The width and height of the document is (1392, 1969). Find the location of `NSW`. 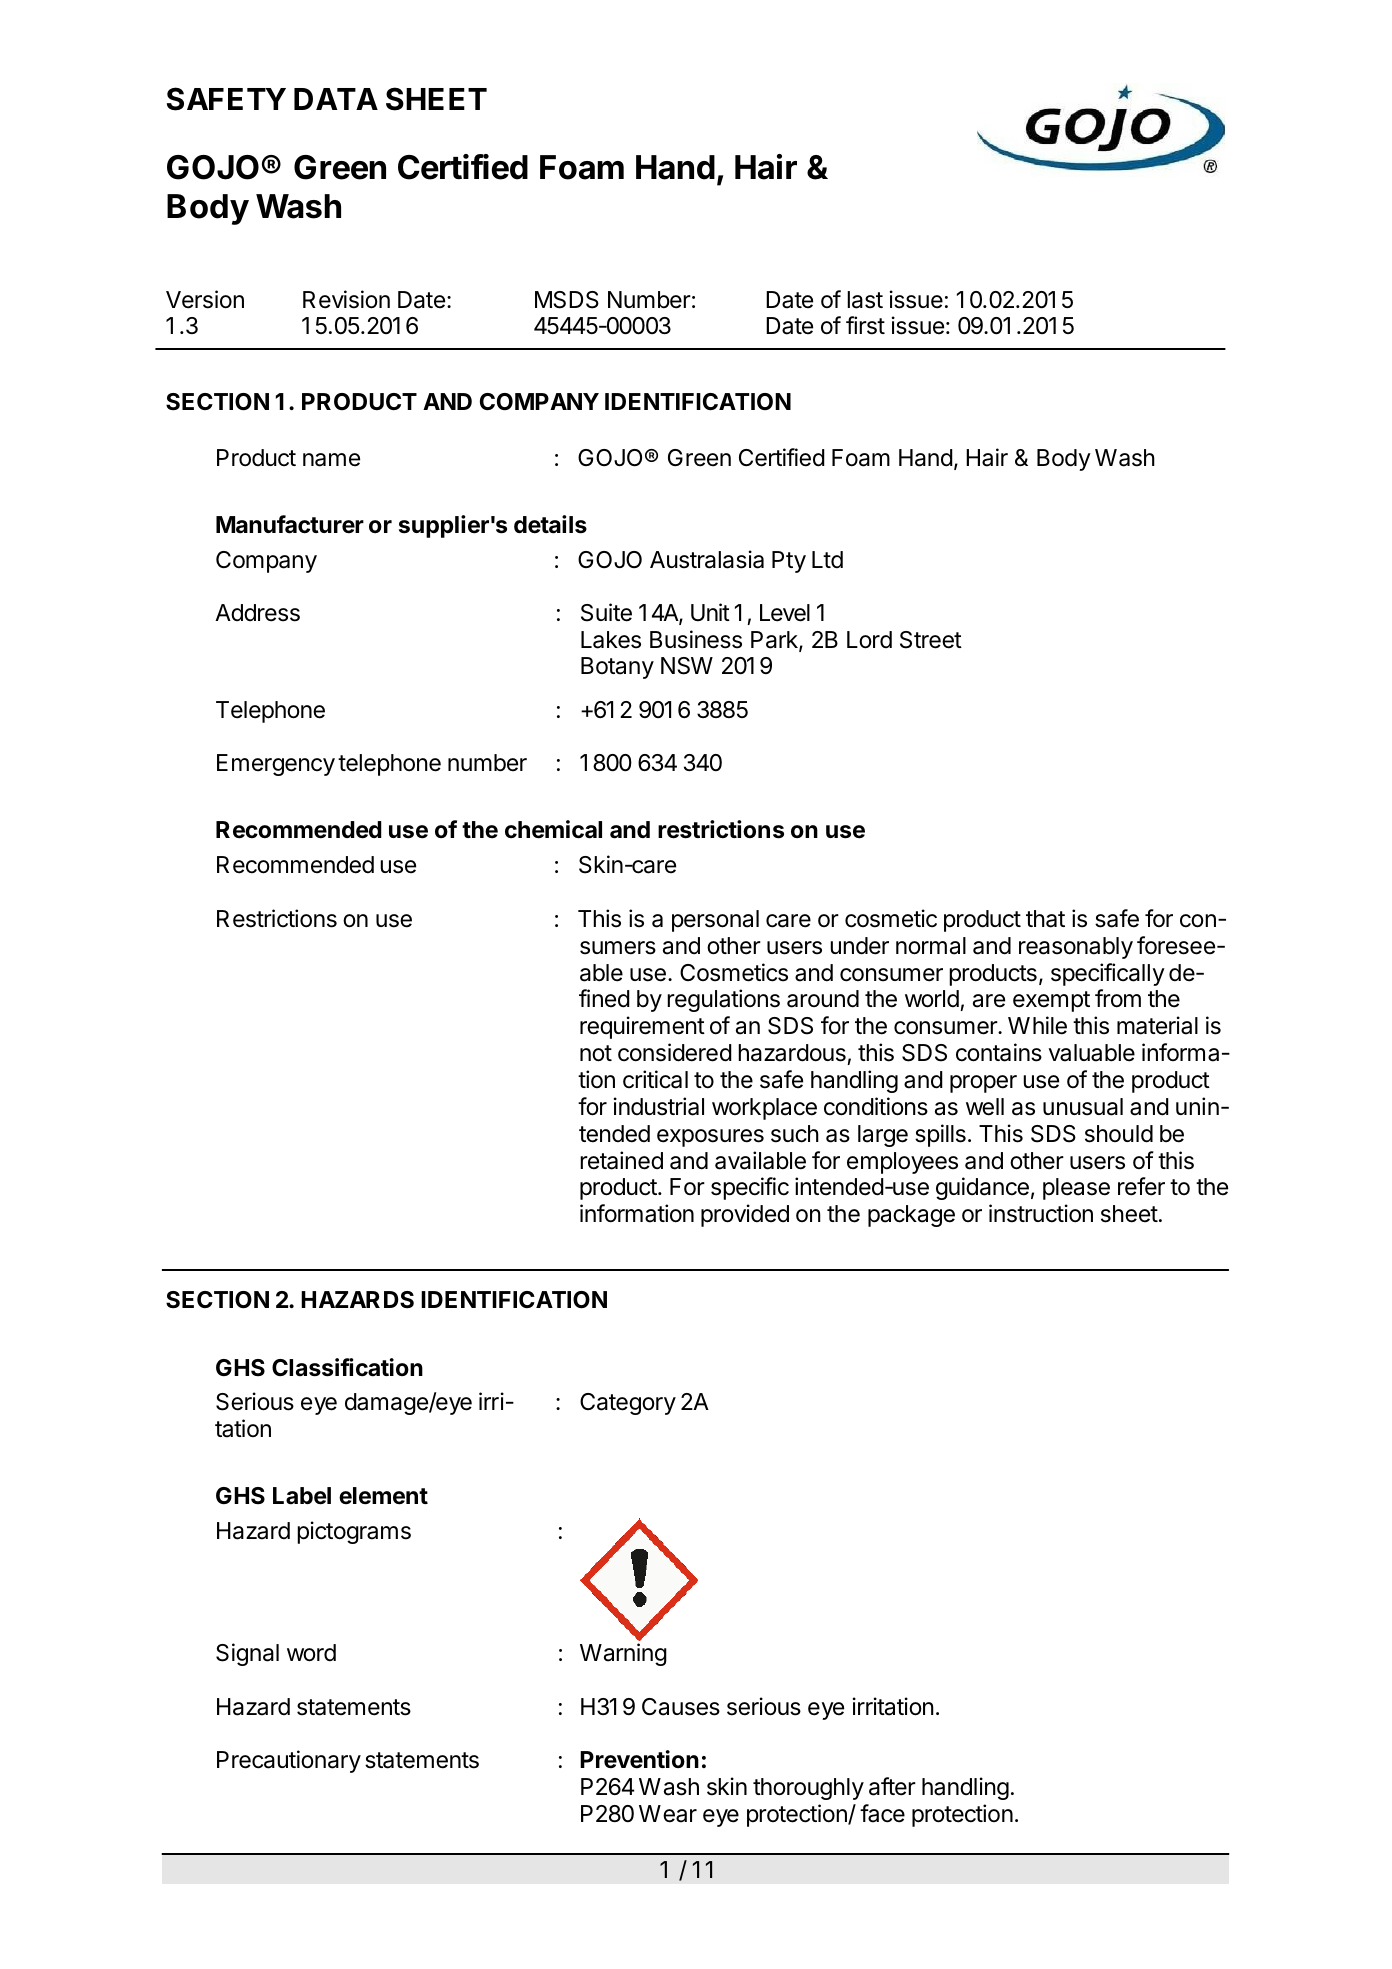

NSW is located at coordinates (687, 666).
